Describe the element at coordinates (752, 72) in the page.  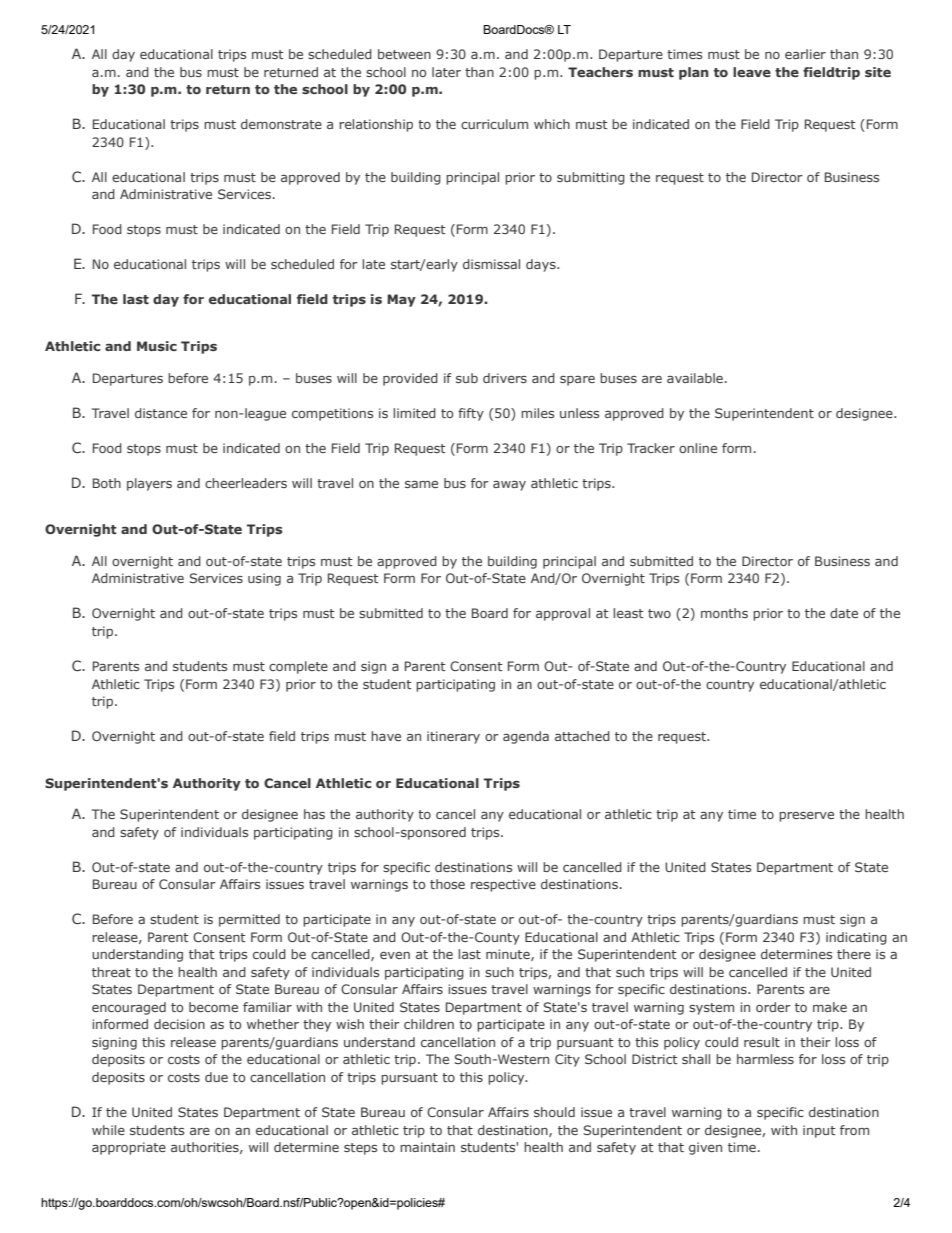
I see `leave` at that location.
